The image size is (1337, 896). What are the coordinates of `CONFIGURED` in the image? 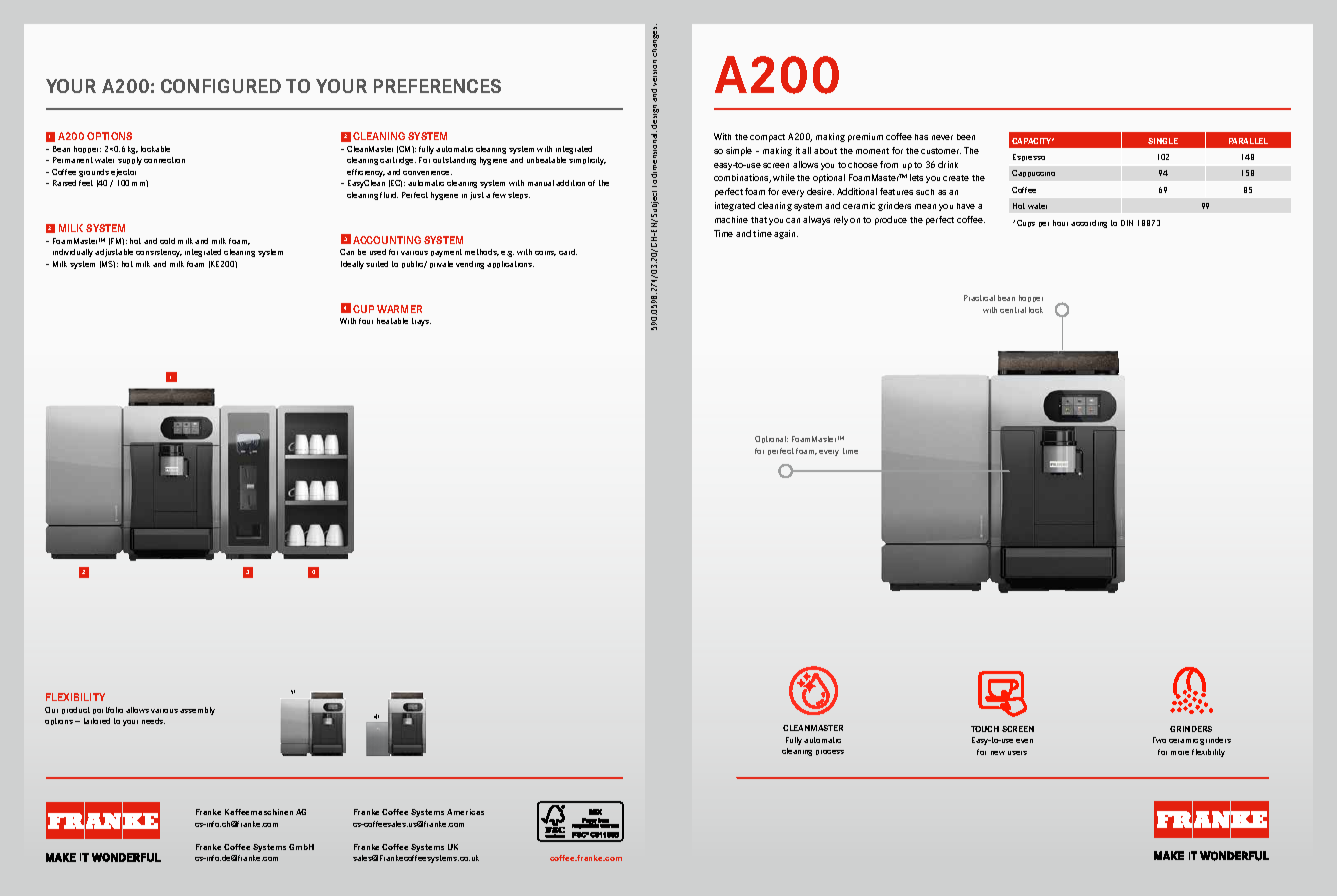 It's located at (221, 86).
